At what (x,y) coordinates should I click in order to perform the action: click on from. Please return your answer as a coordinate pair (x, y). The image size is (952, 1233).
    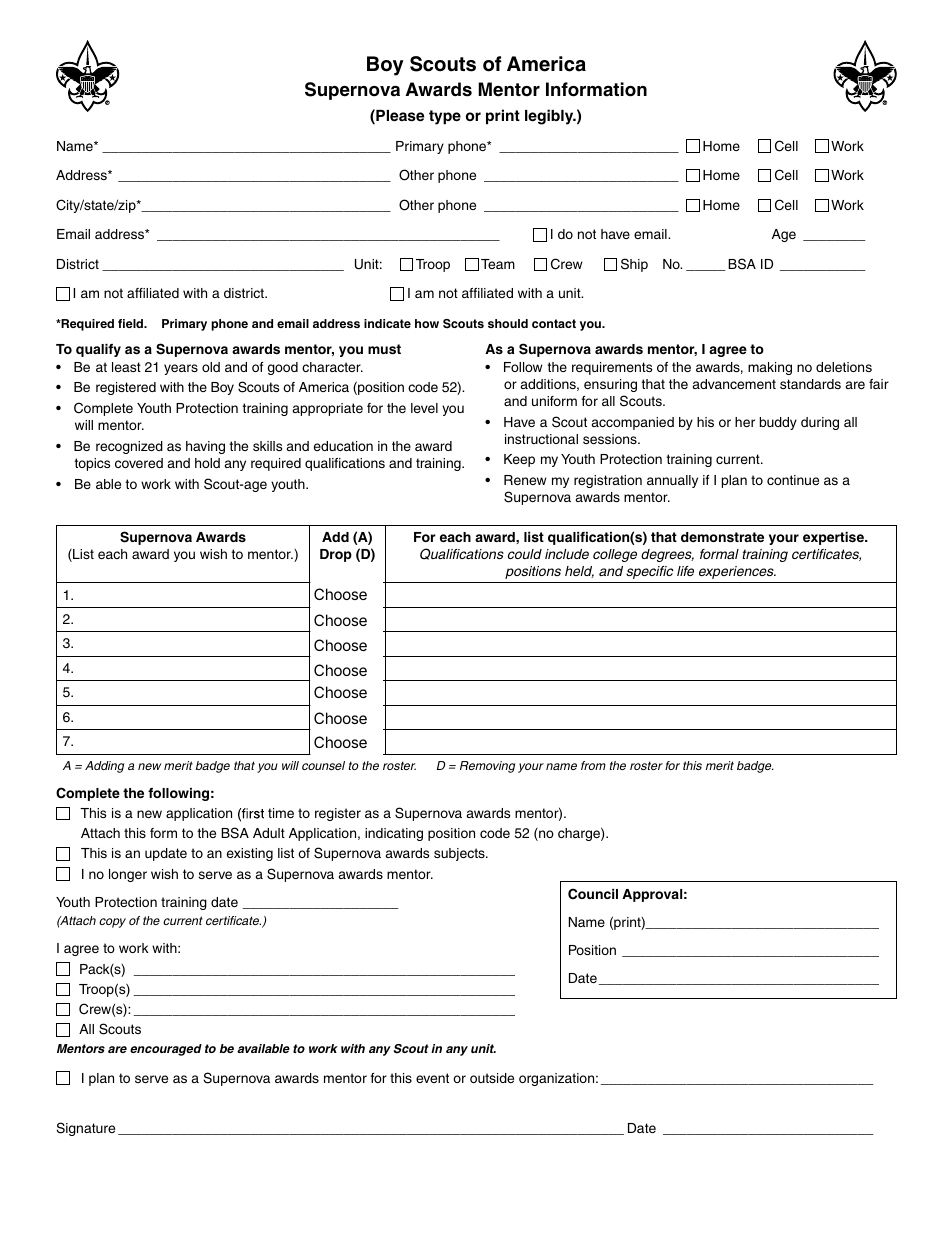
    Looking at the image, I should click on (593, 765).
